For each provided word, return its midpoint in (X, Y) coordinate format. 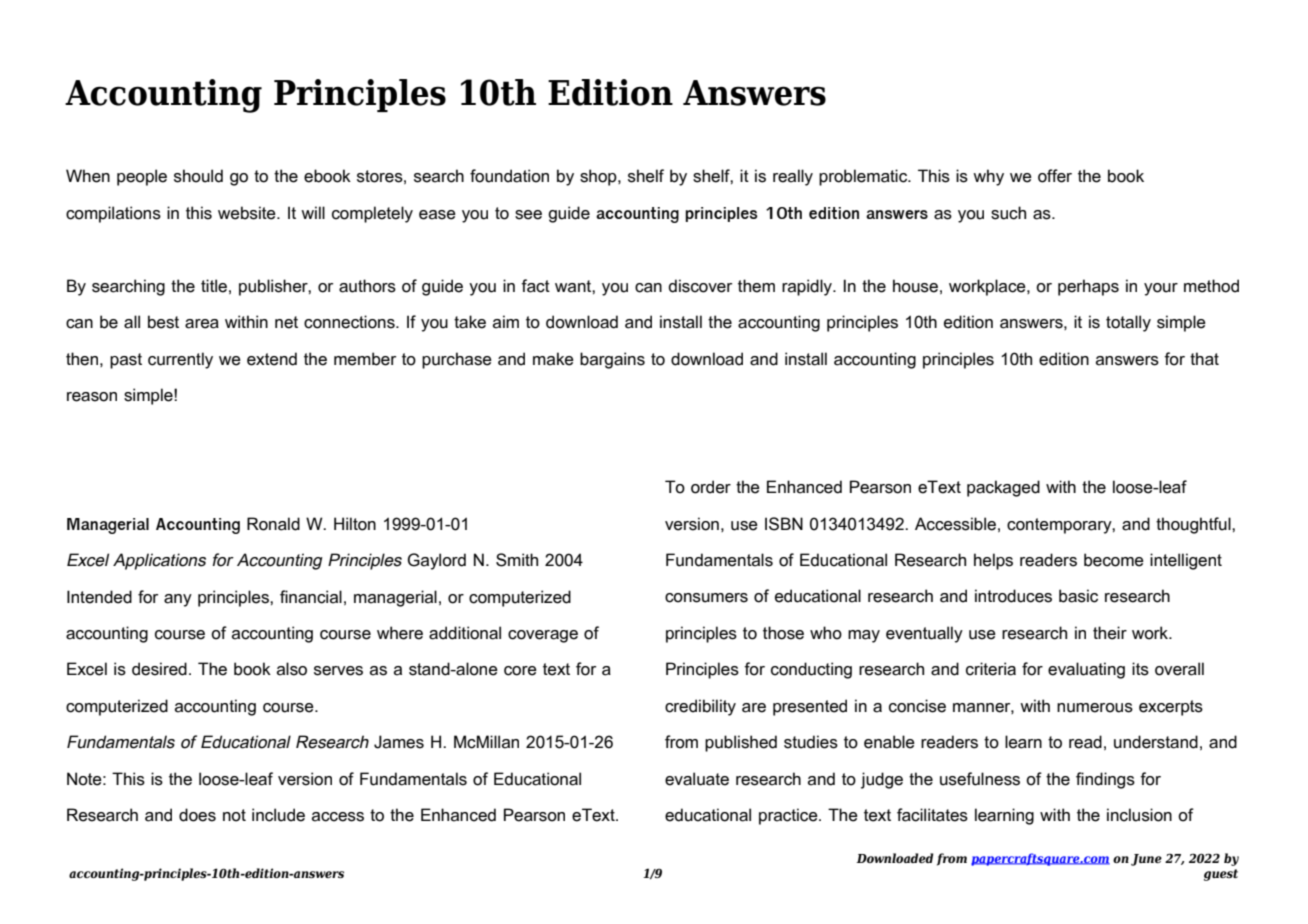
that (1204, 359)
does (197, 815)
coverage (543, 636)
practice (789, 816)
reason (92, 397)
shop (599, 177)
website (248, 213)
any (178, 600)
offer (1055, 176)
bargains (612, 360)
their (1110, 633)
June (1146, 860)
